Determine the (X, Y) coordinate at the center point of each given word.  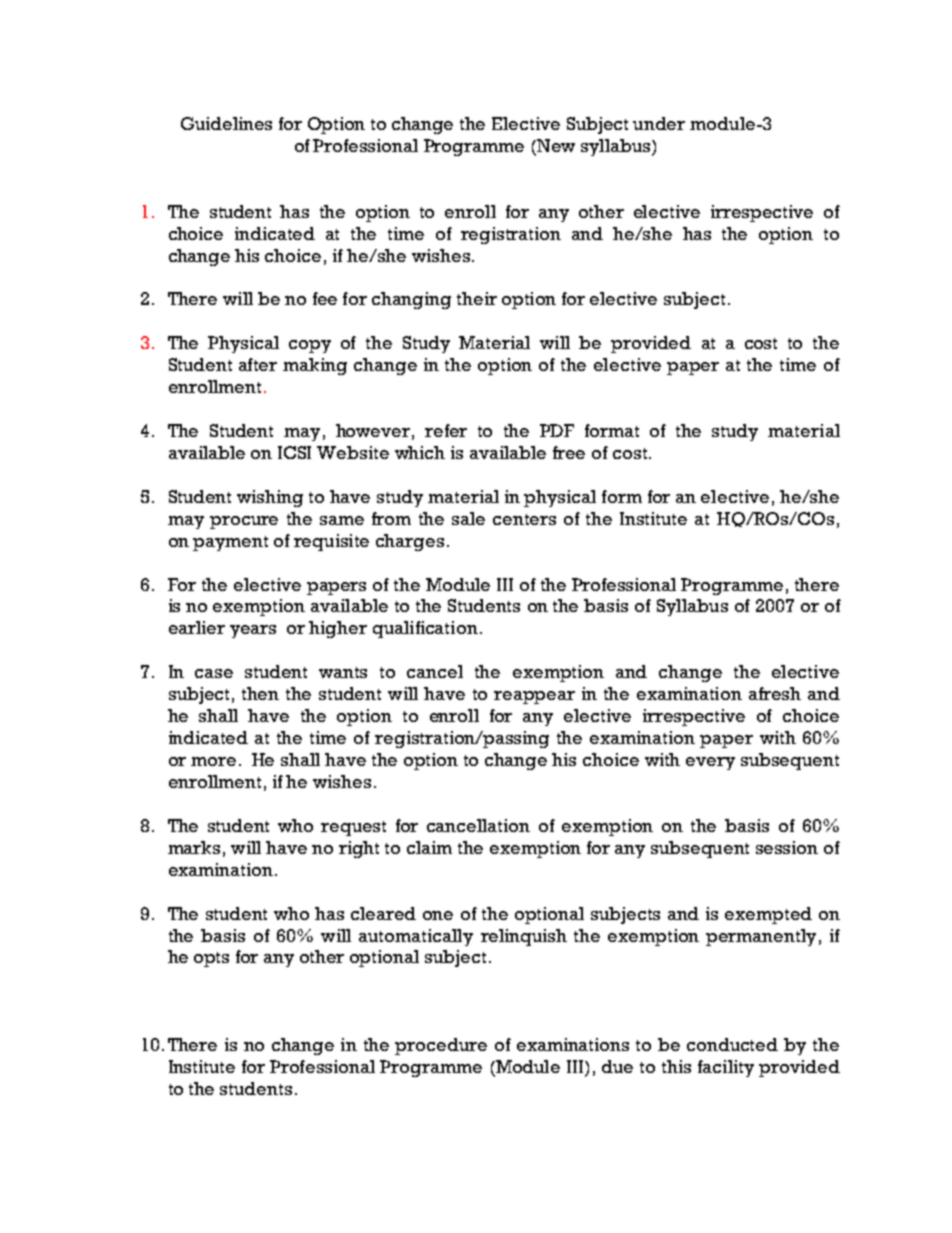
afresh (775, 693)
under (659, 123)
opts (211, 959)
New (555, 145)
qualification (425, 629)
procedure (441, 1046)
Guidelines (226, 123)
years (253, 631)
